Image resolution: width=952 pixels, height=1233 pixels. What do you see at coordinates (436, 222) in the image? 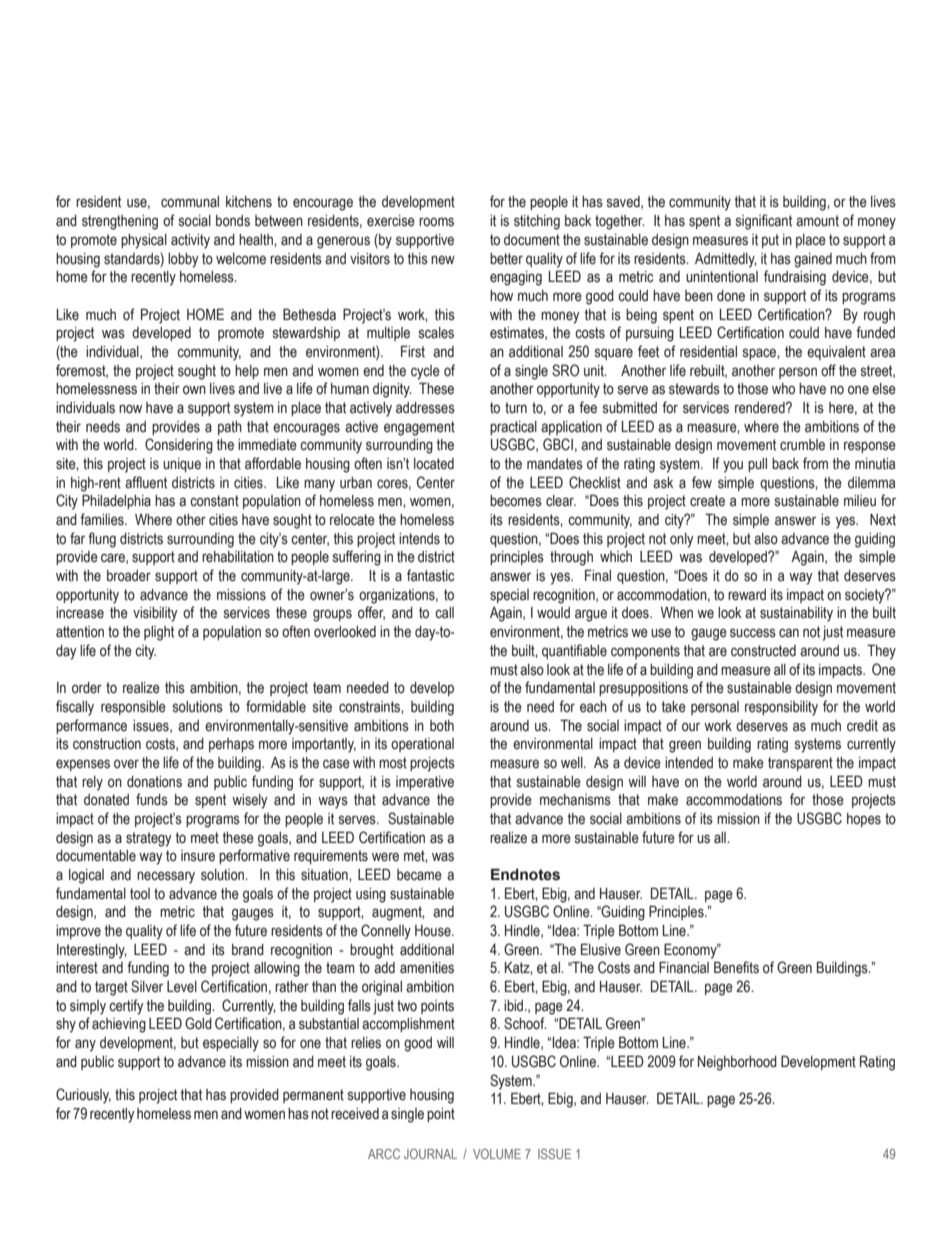
I see `rooms` at bounding box center [436, 222].
